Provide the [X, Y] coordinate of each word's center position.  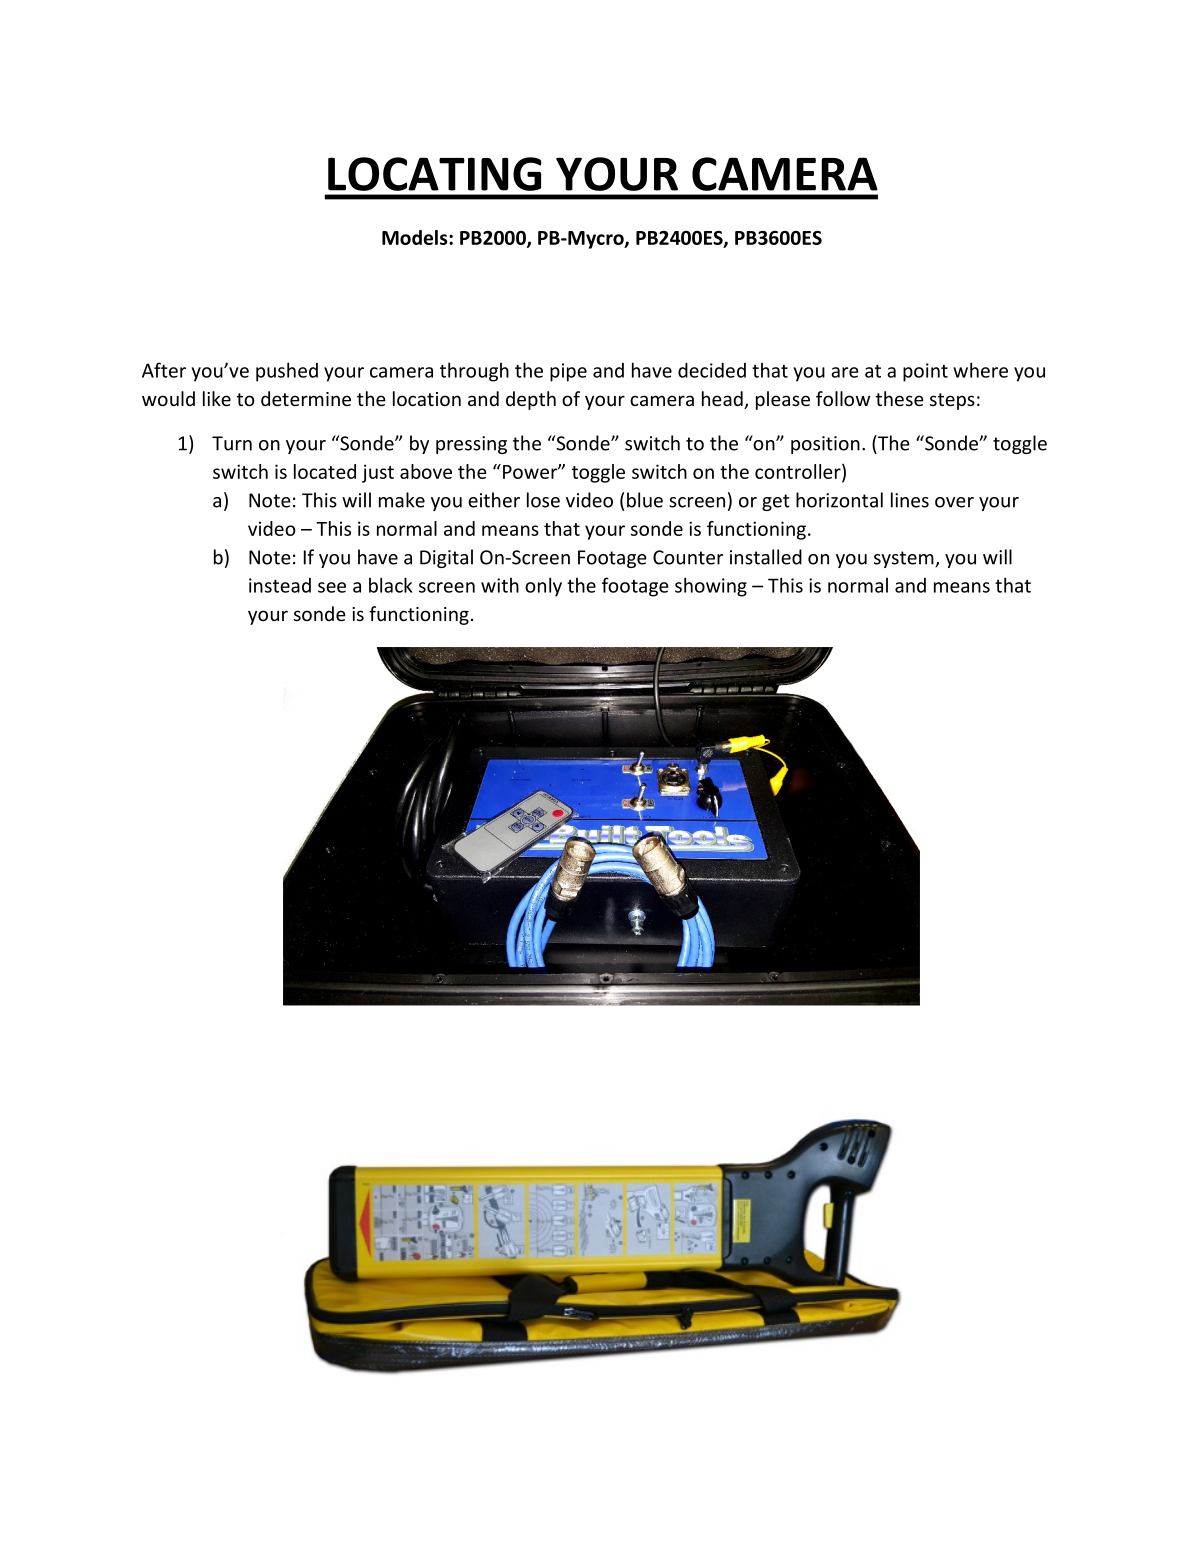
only [543, 587]
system [905, 559]
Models [416, 237]
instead [280, 585]
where [980, 370]
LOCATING [435, 174]
